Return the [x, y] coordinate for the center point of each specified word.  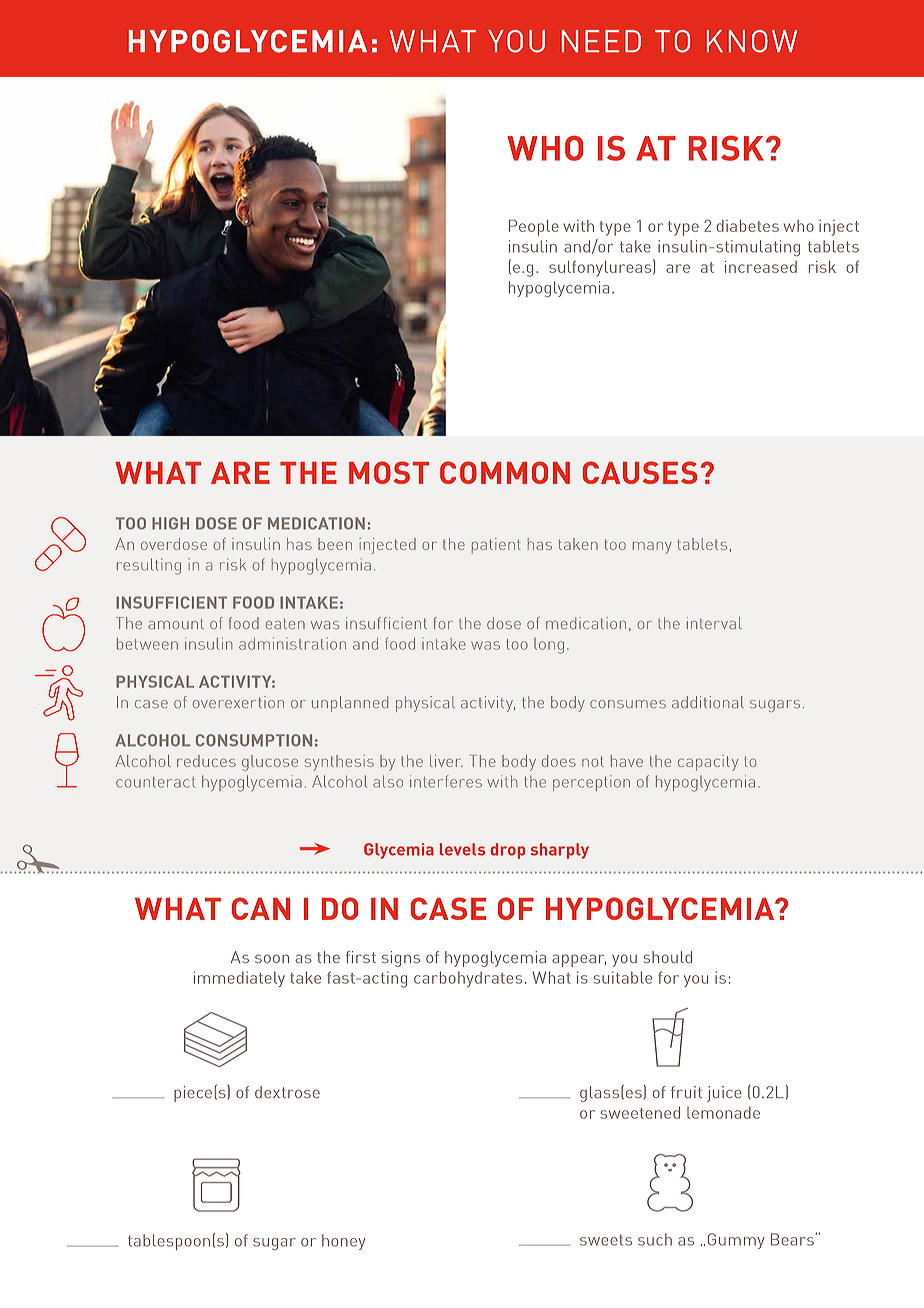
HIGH [170, 523]
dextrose [287, 1092]
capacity [708, 763]
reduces [206, 761]
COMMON [505, 472]
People [534, 228]
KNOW [752, 41]
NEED [601, 41]
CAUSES [640, 472]
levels [462, 849]
